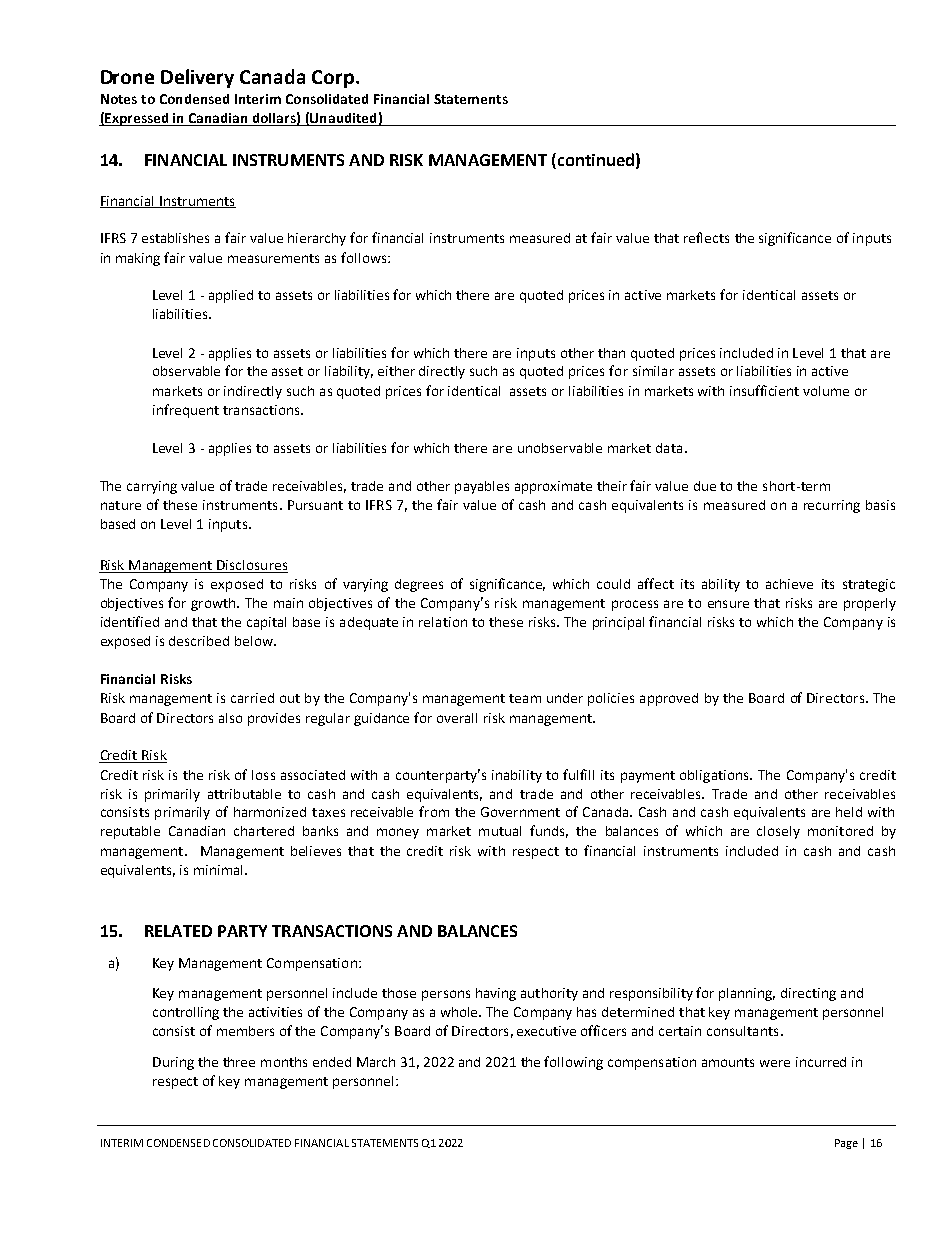 The width and height of the screenshot is (952, 1233). I want to click on achieve, so click(789, 584).
